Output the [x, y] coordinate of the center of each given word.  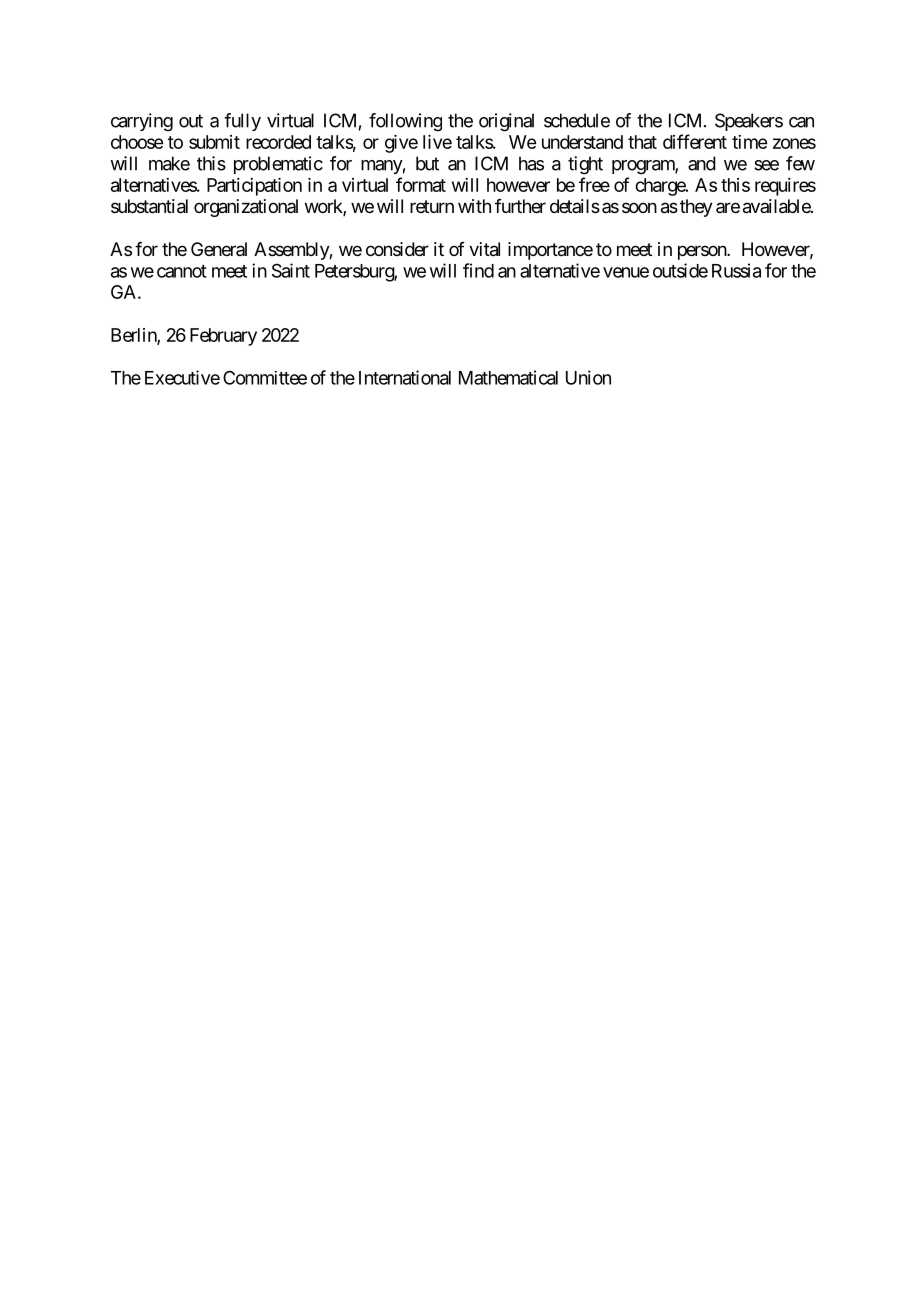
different [695, 141]
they [695, 208]
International [405, 377]
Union [588, 377]
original [506, 122]
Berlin [134, 336]
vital [484, 249]
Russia [736, 270]
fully [242, 122]
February [223, 337]
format [421, 184]
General [219, 249]
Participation [254, 187]
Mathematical [508, 377]
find [478, 270]
